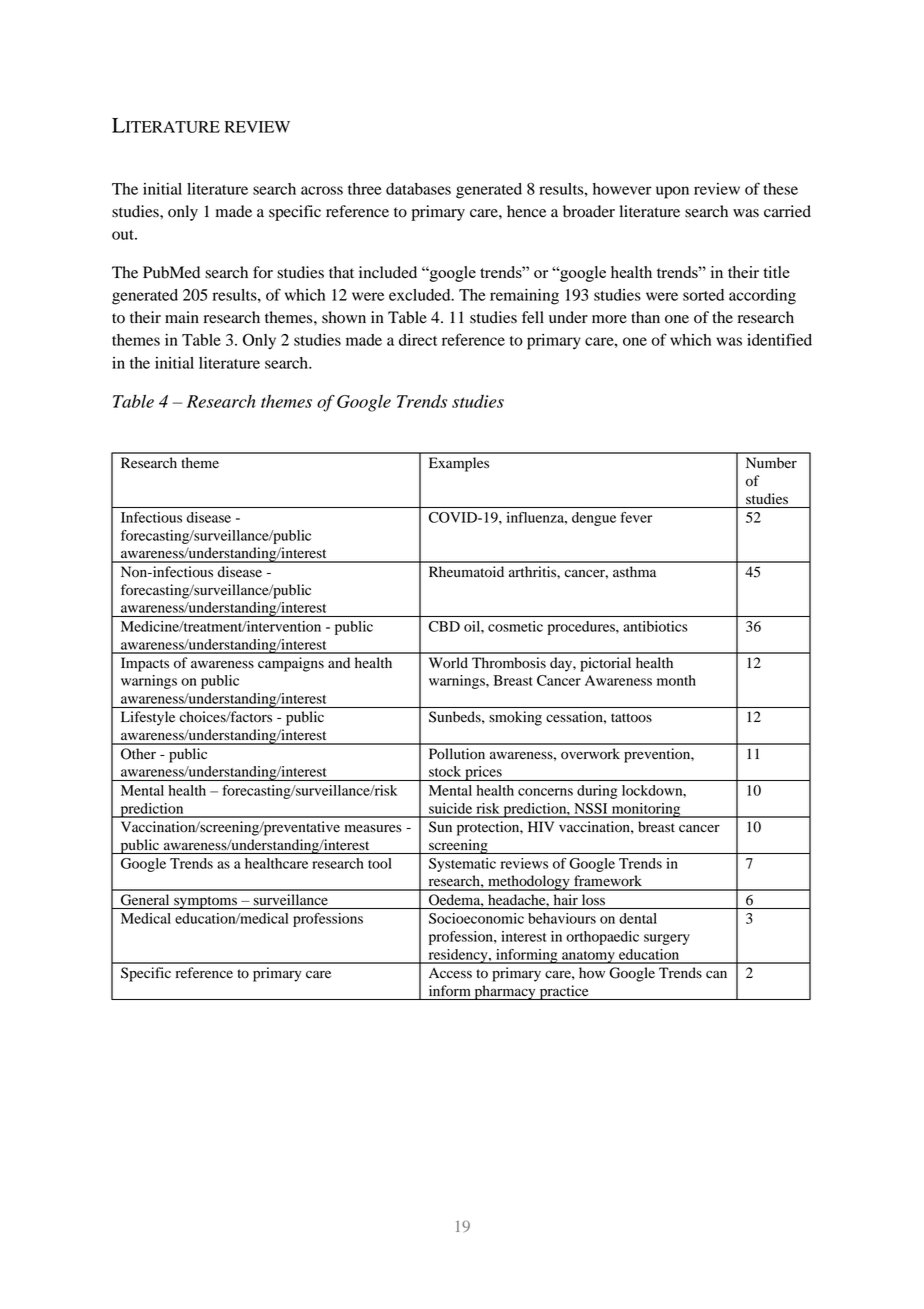 This screenshot has width=924, height=1309. I want to click on monitoring, so click(646, 810).
